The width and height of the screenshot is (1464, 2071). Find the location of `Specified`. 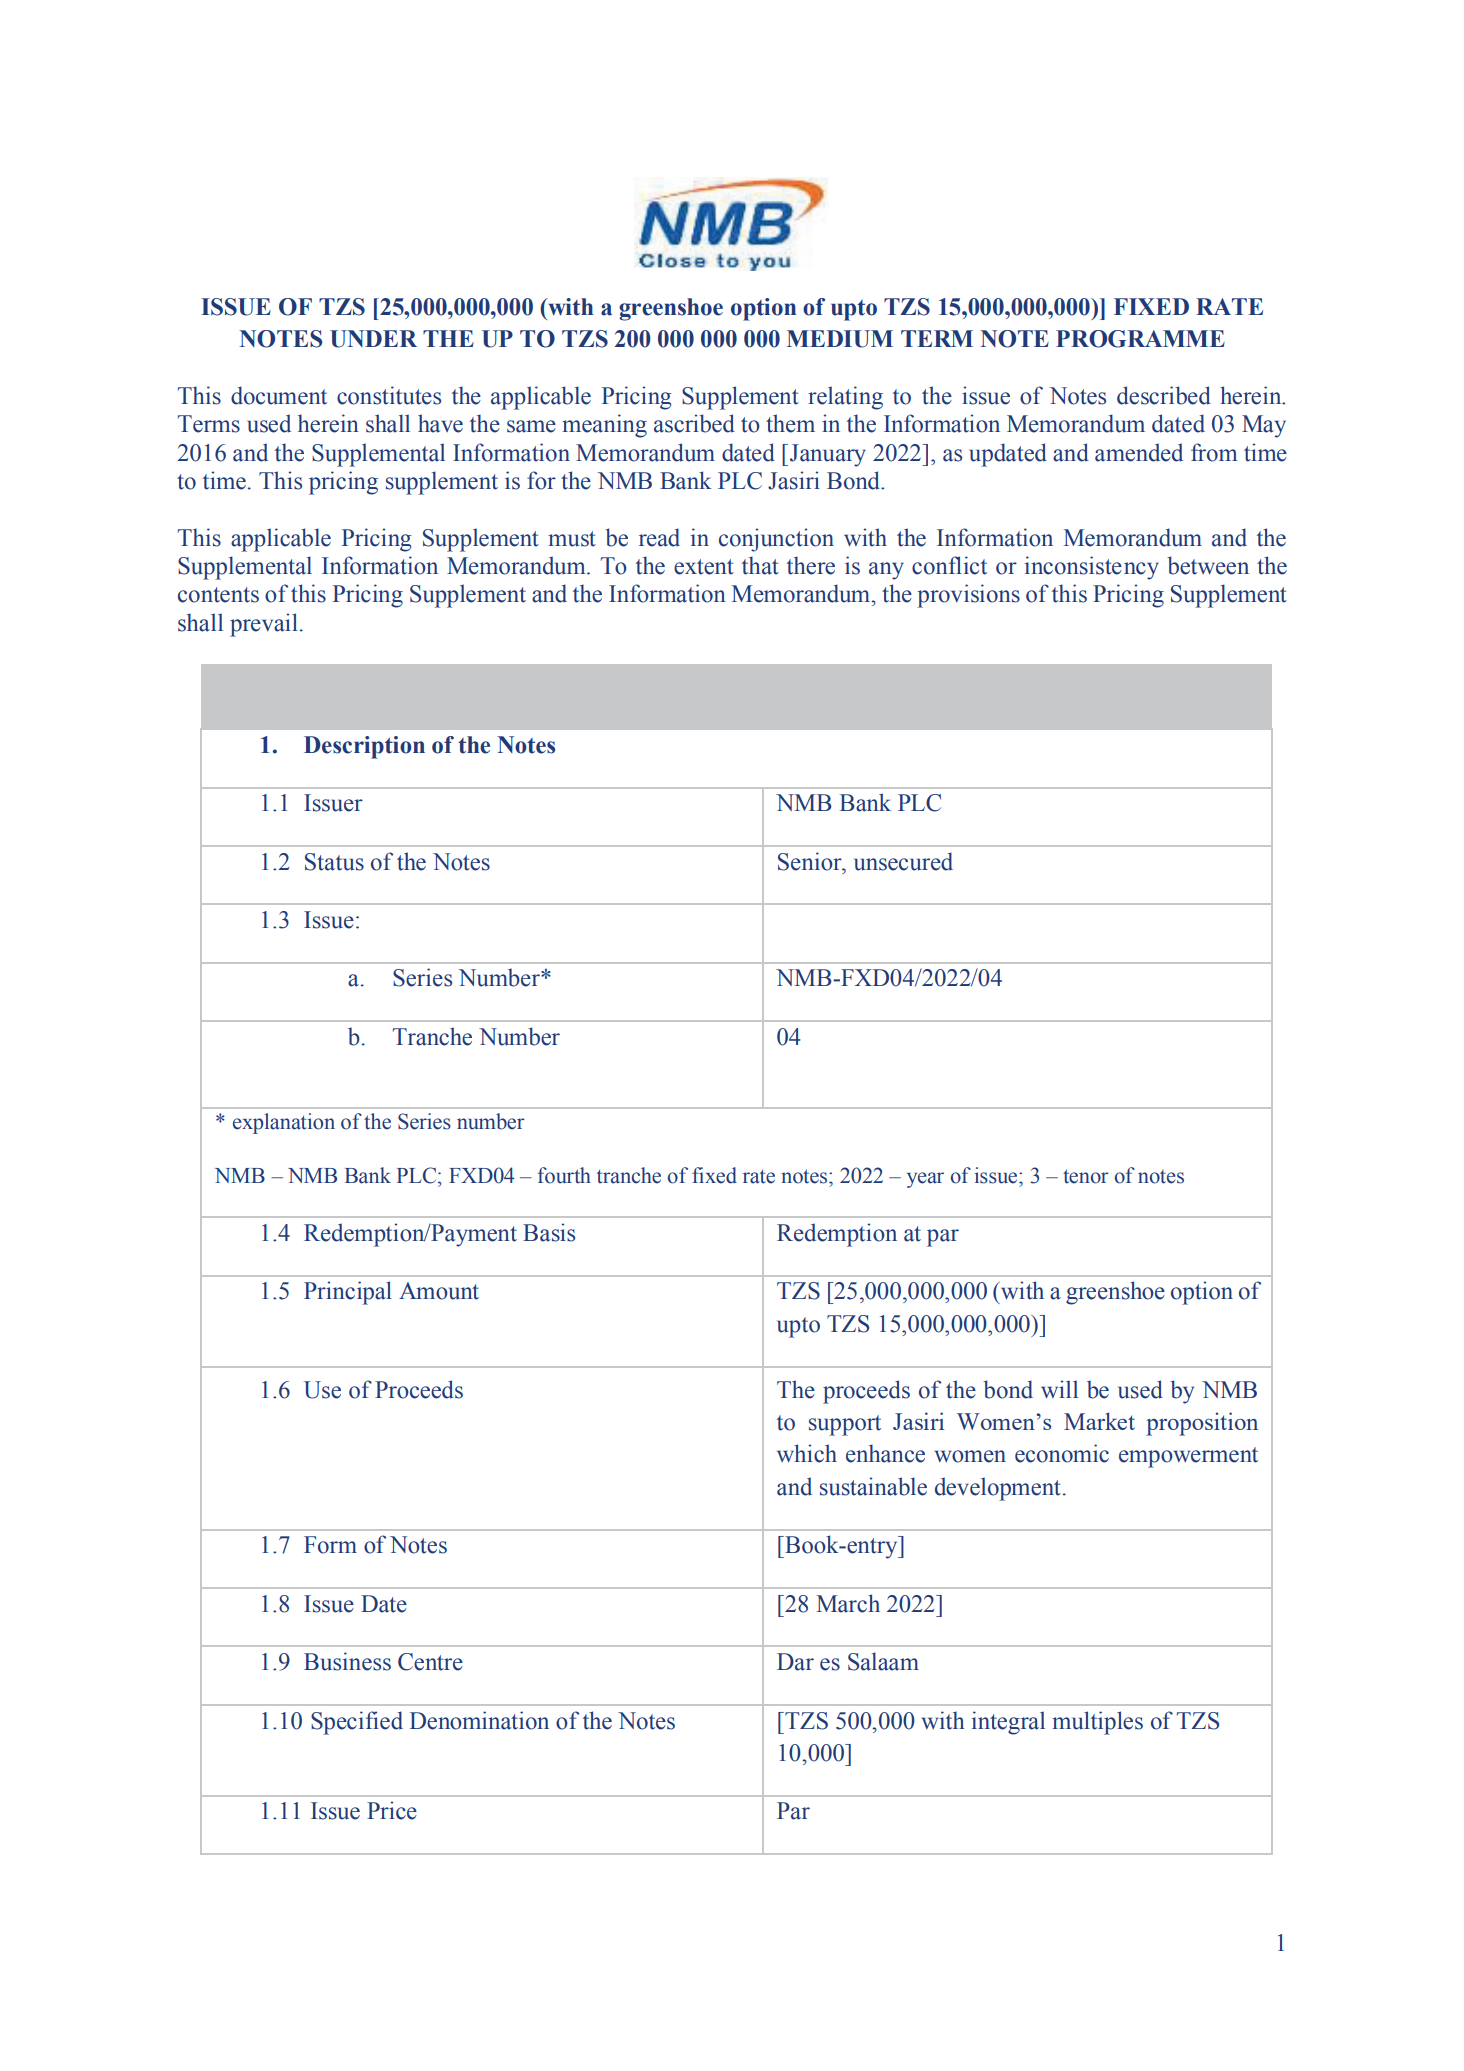

Specified is located at coordinates (357, 1723).
